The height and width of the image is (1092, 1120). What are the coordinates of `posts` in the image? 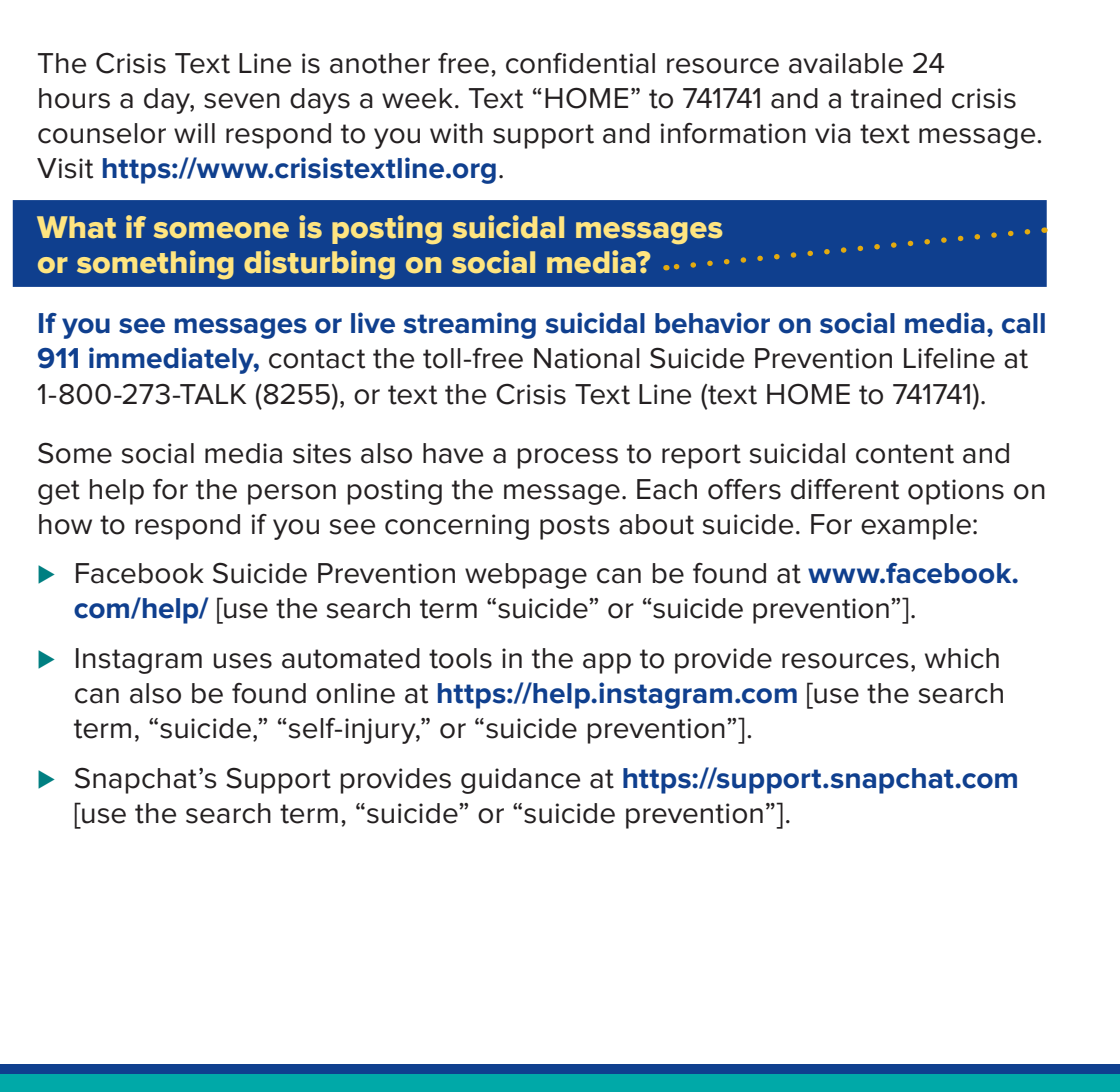 It's located at (575, 527).
